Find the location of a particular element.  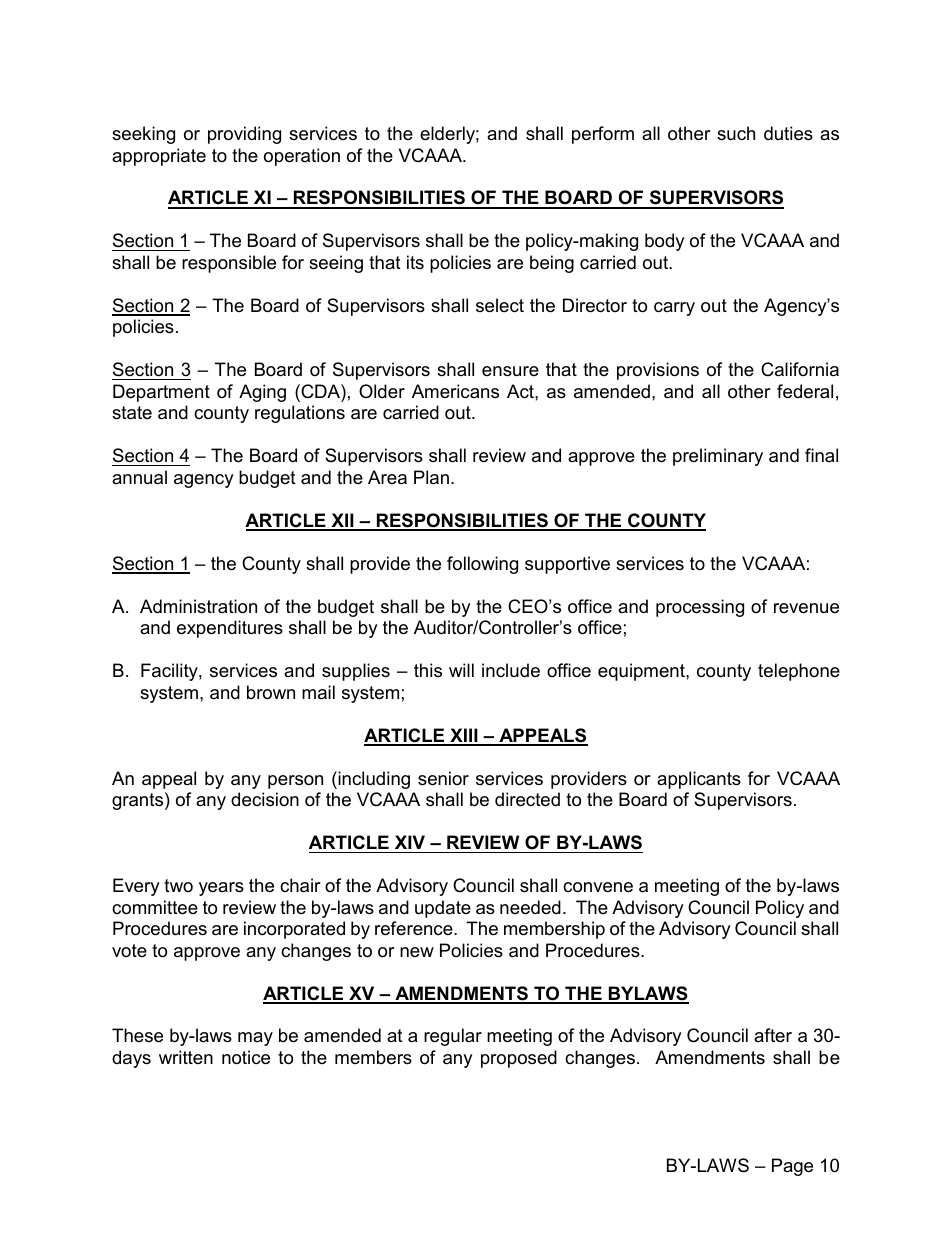

directed is located at coordinates (527, 799).
